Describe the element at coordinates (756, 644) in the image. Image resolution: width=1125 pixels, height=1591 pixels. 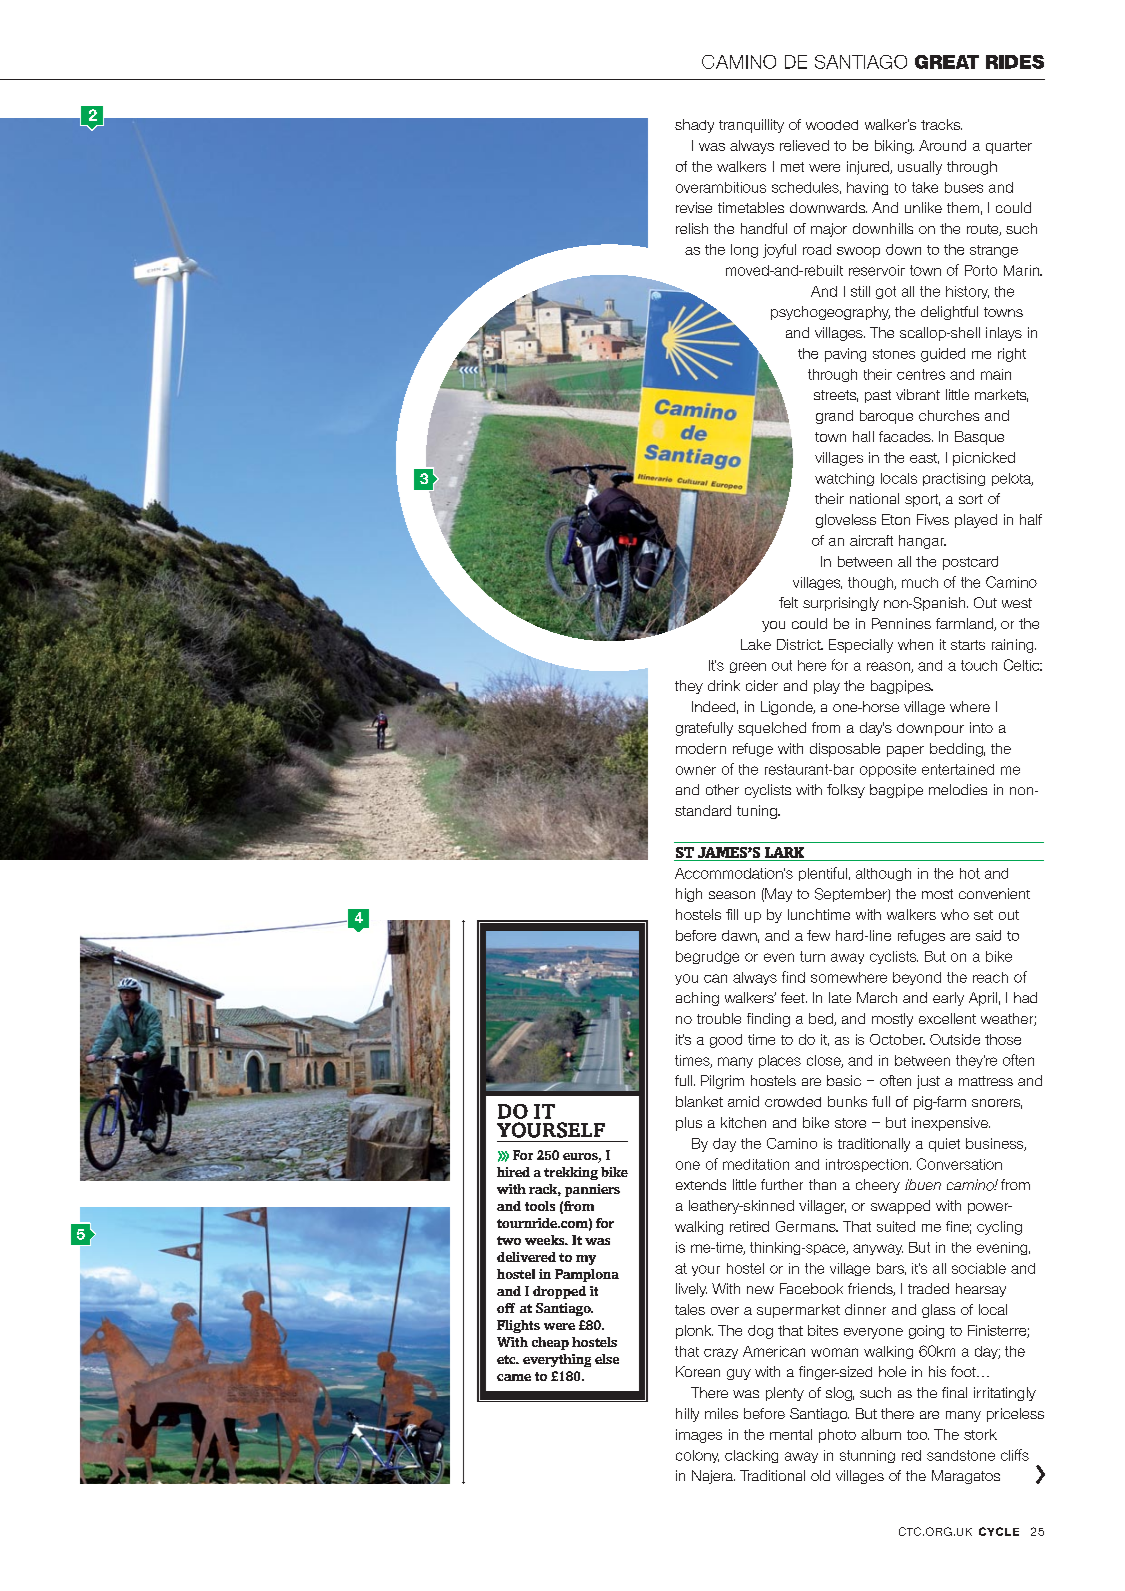
I see `Lake` at that location.
